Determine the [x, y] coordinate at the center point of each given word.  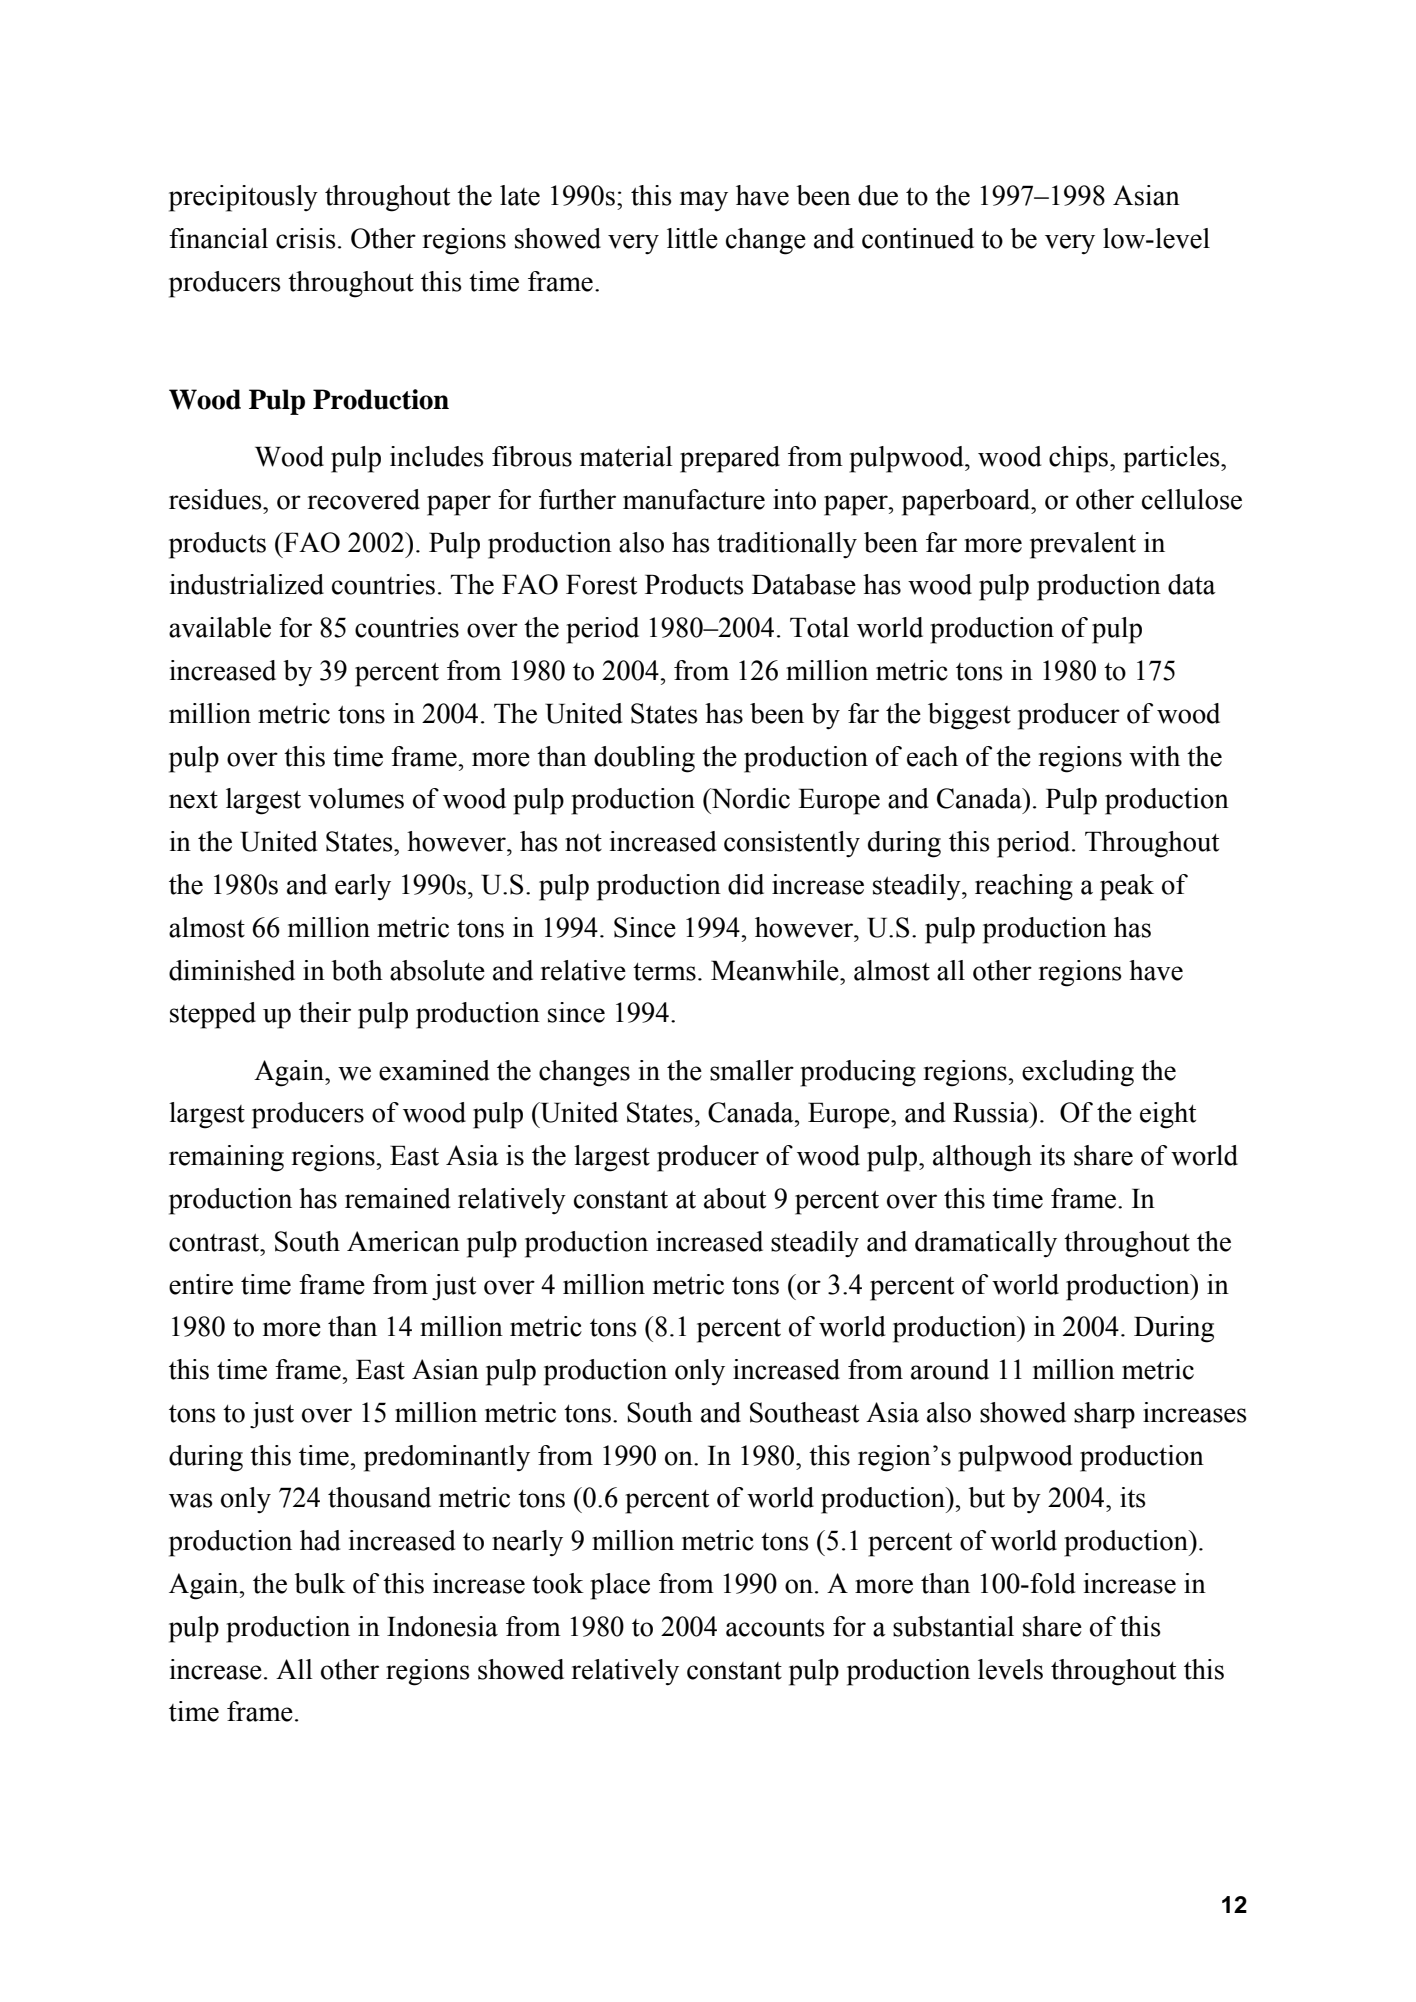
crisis [306, 238]
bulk [320, 1583]
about [735, 1198]
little [692, 238]
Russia [992, 1112]
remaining [226, 1158]
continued [918, 238]
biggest [969, 716]
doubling [644, 759]
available [220, 627]
